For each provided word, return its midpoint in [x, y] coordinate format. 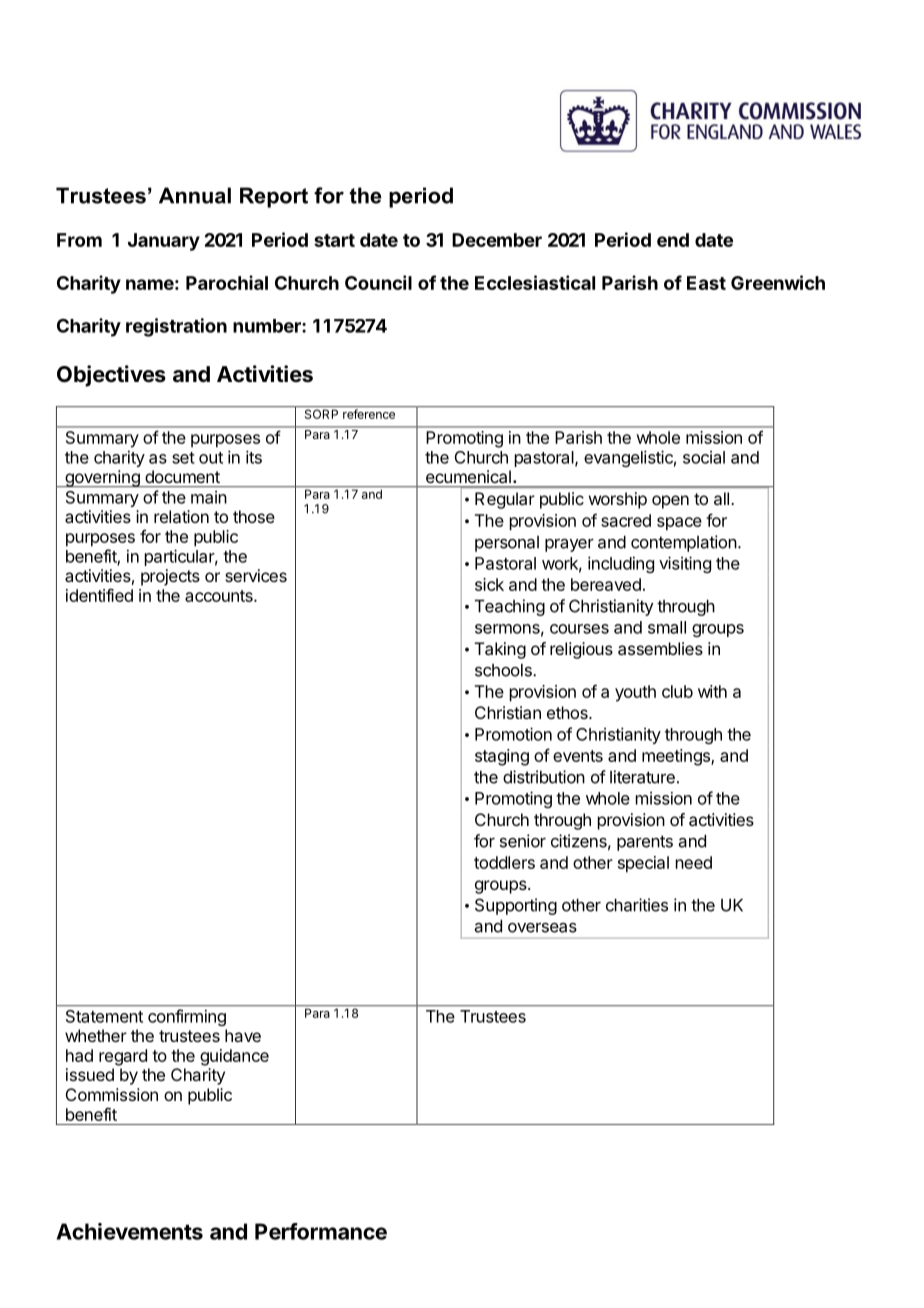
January [164, 242]
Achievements [129, 1231]
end [673, 240]
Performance [321, 1231]
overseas [542, 927]
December [497, 240]
